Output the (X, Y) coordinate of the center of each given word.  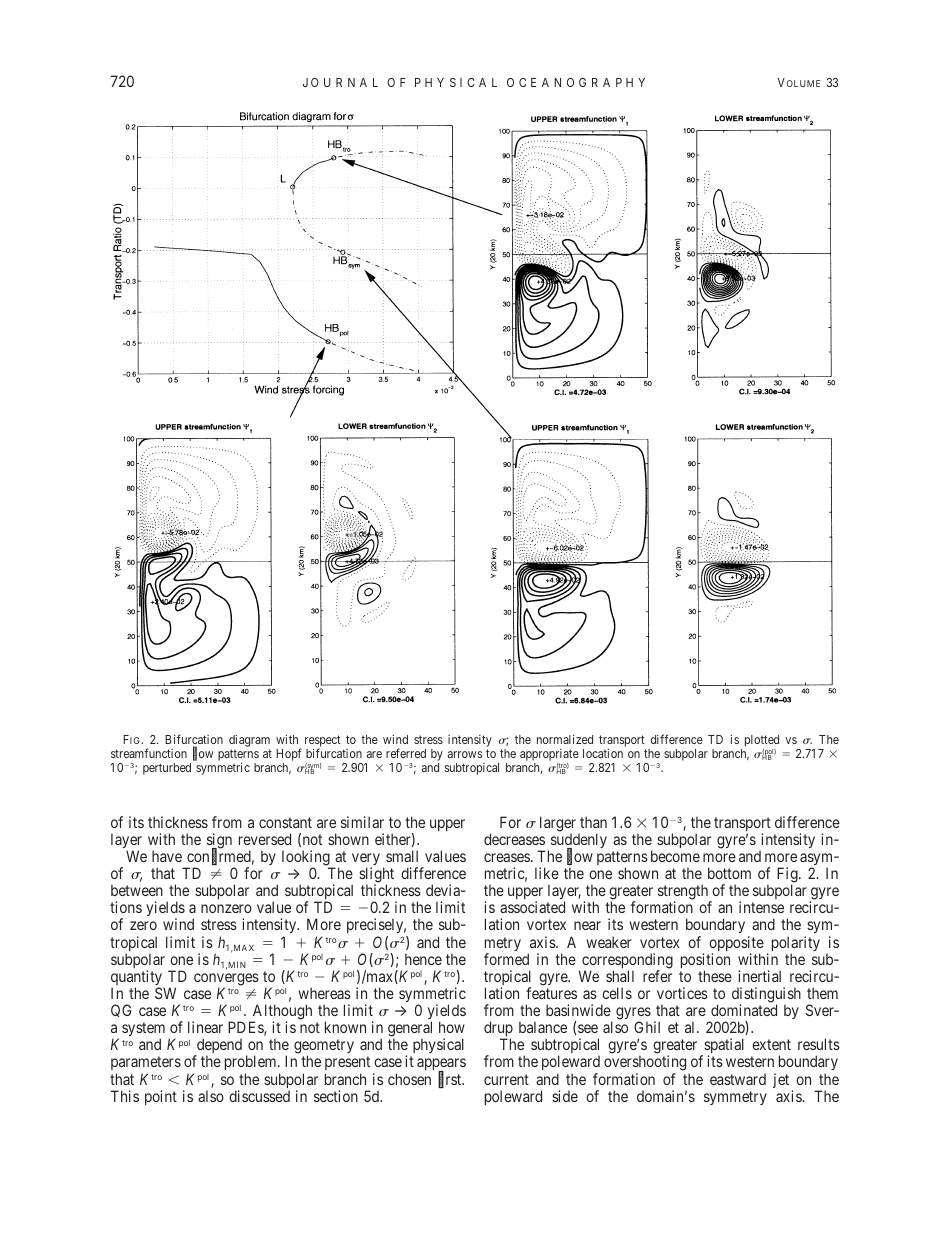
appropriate (549, 755)
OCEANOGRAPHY (576, 82)
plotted (762, 741)
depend (218, 1047)
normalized (565, 739)
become (675, 856)
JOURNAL (340, 82)
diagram (249, 740)
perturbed (167, 769)
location (603, 753)
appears (441, 1066)
